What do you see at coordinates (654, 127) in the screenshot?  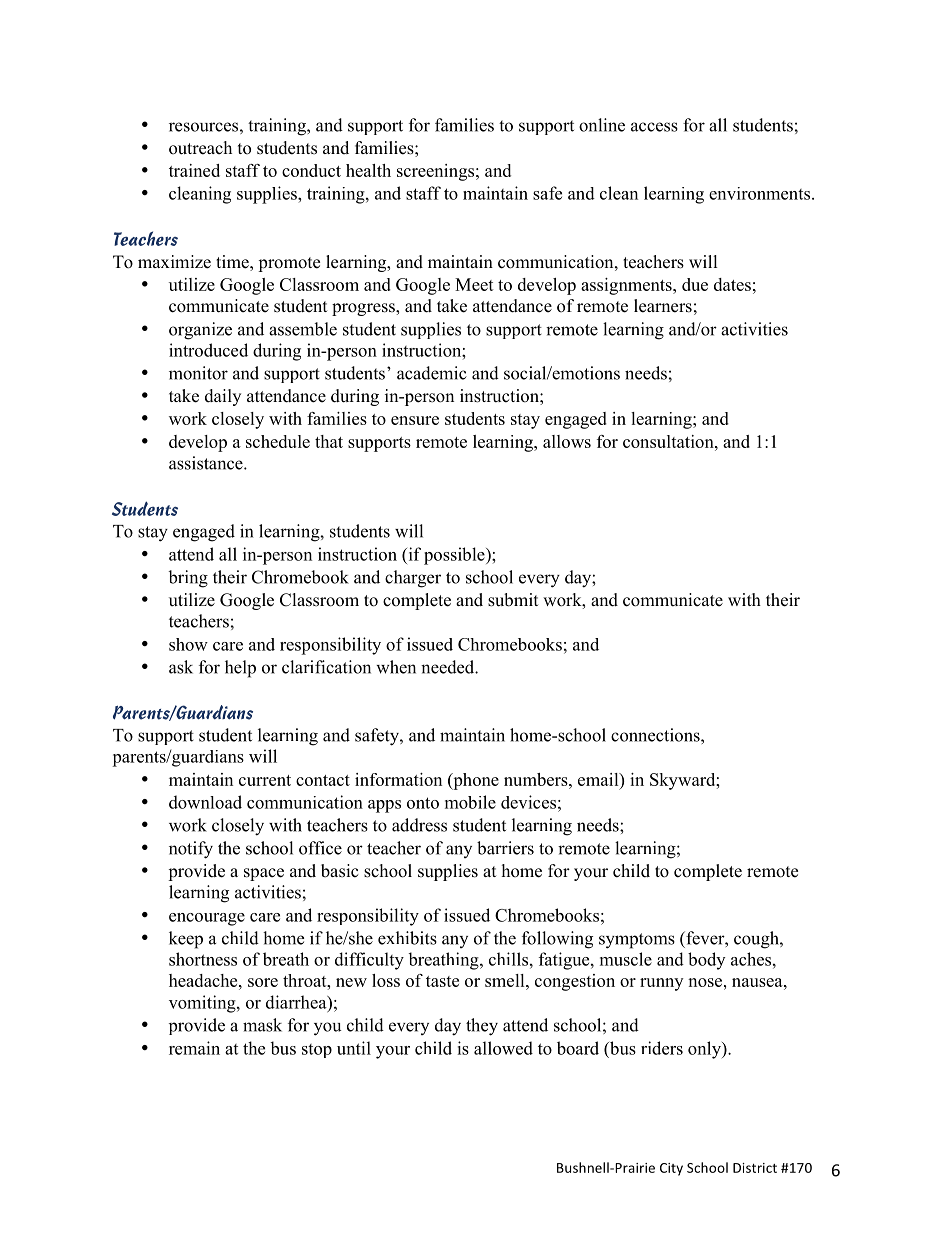 I see `access` at bounding box center [654, 127].
